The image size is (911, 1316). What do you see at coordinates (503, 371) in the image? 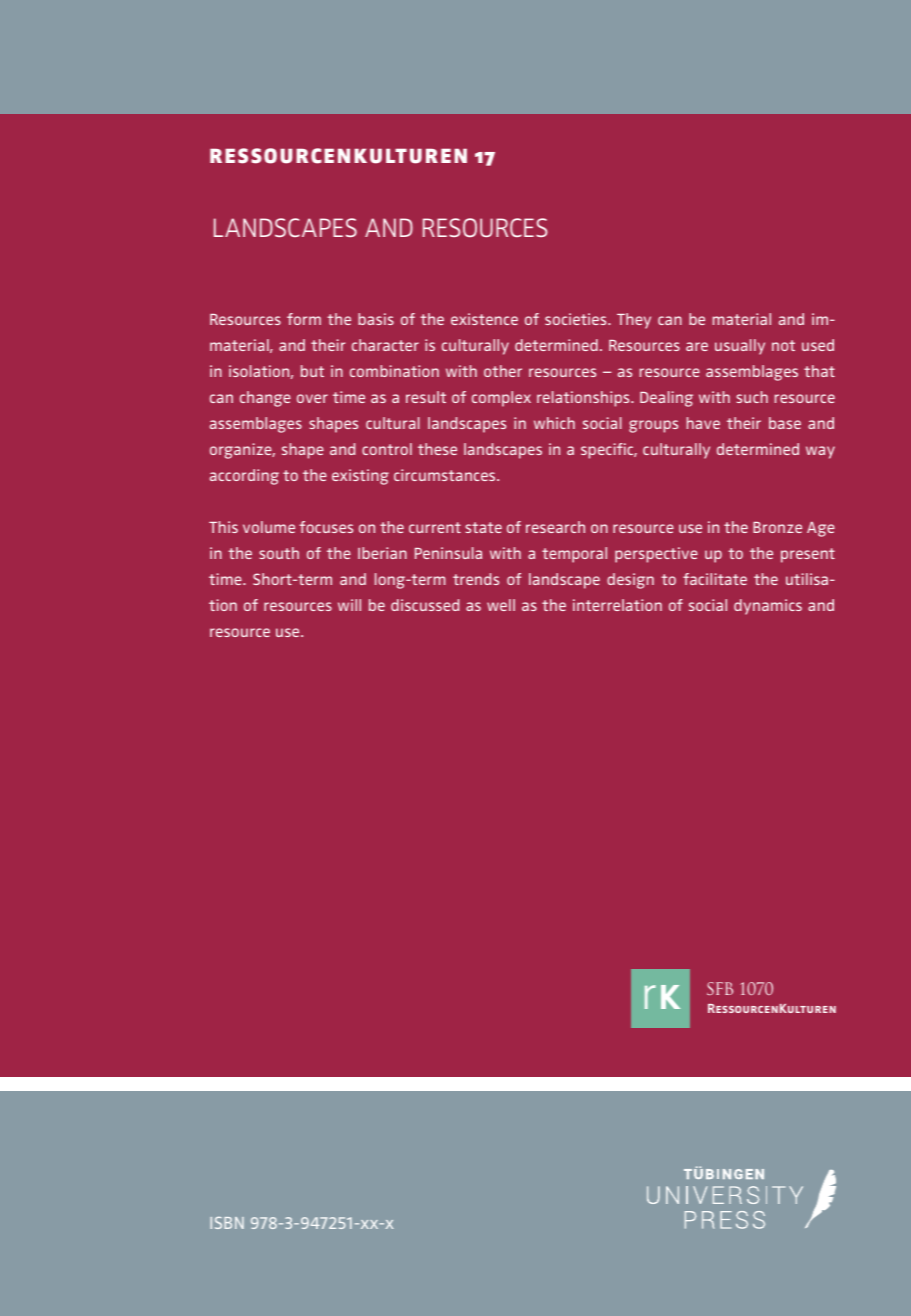
I see `other` at bounding box center [503, 371].
